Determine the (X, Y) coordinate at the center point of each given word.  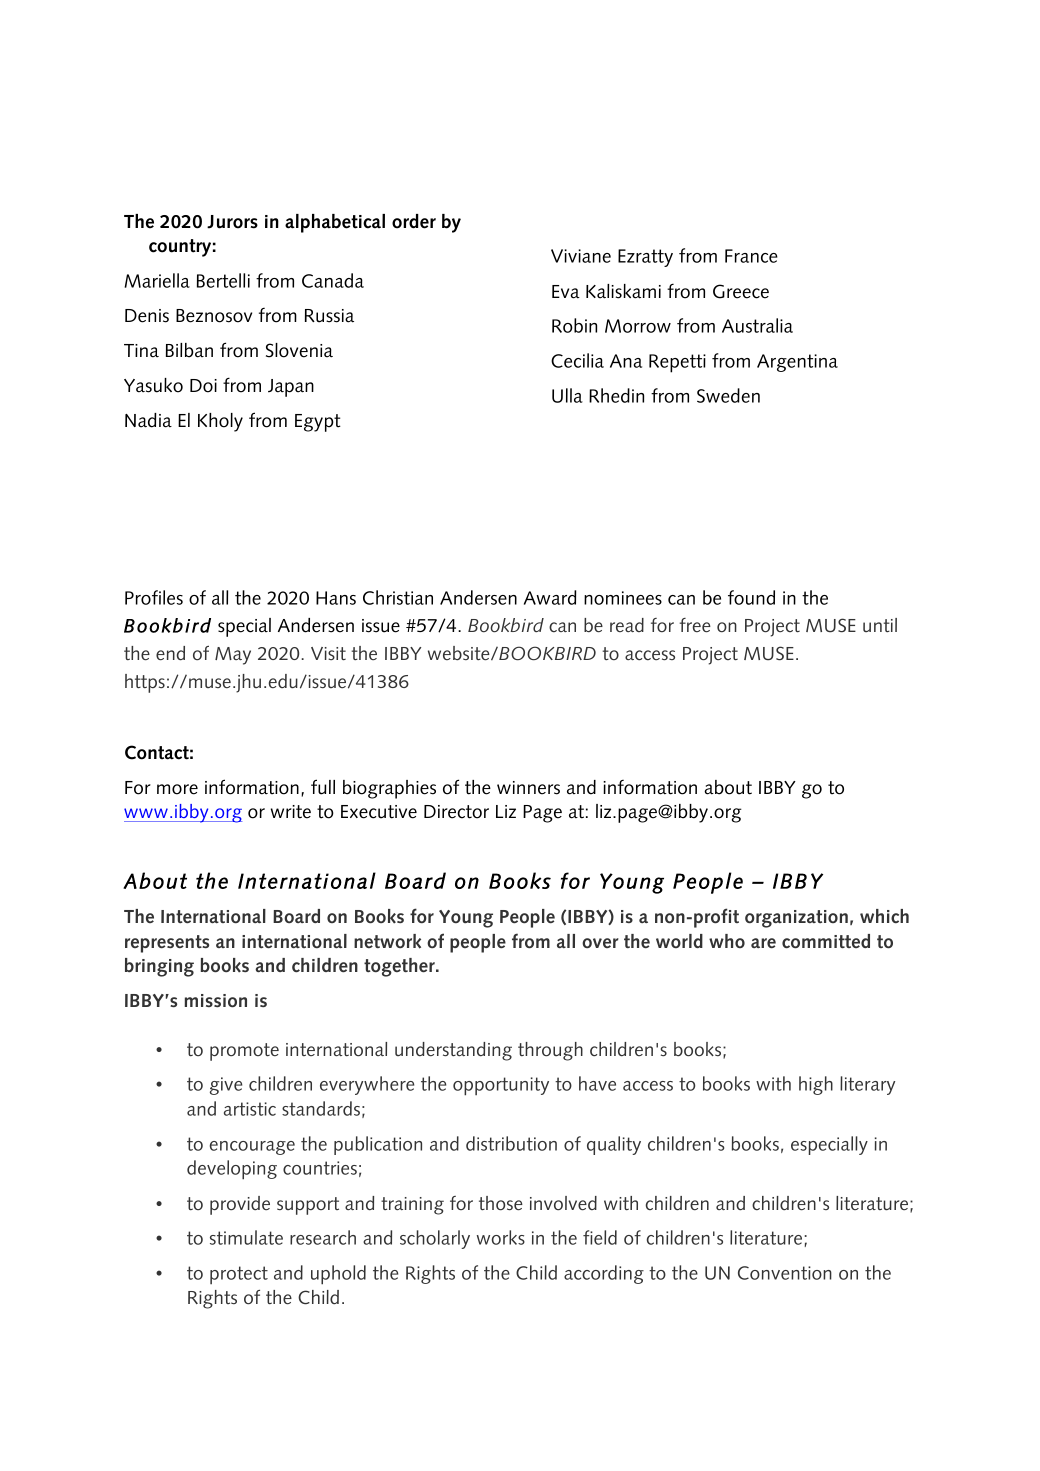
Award (550, 597)
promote (244, 1052)
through (550, 1051)
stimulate (246, 1237)
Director (456, 812)
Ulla (567, 395)
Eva (566, 292)
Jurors (232, 222)
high (816, 1085)
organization (796, 919)
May (233, 656)
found (751, 597)
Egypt (318, 423)
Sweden (728, 395)
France (751, 256)
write (291, 812)
